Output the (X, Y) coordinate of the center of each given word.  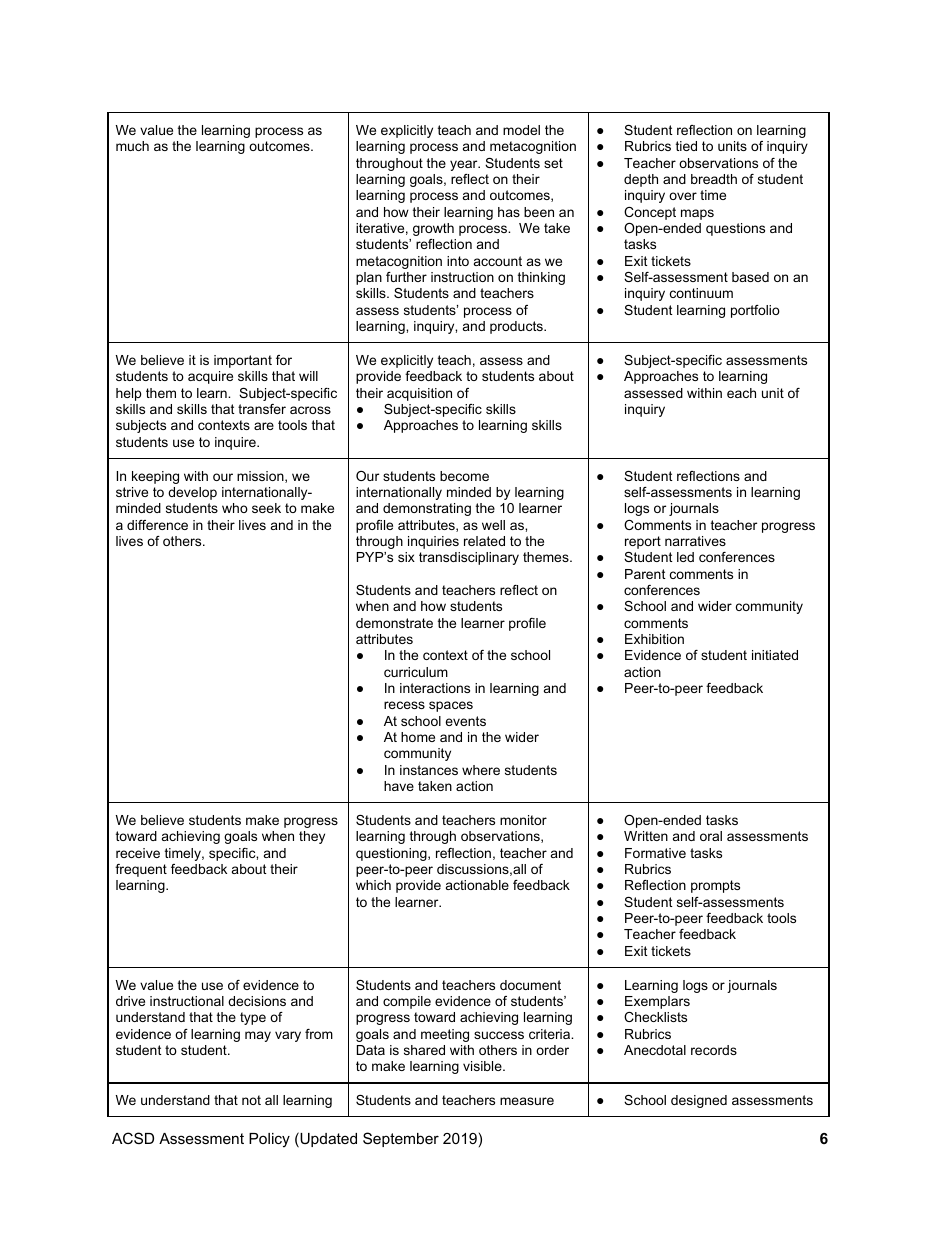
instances (429, 770)
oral (711, 836)
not (251, 1100)
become (464, 476)
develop (192, 493)
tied (686, 146)
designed (699, 1101)
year (465, 165)
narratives (695, 541)
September (401, 1139)
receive (138, 853)
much (132, 146)
